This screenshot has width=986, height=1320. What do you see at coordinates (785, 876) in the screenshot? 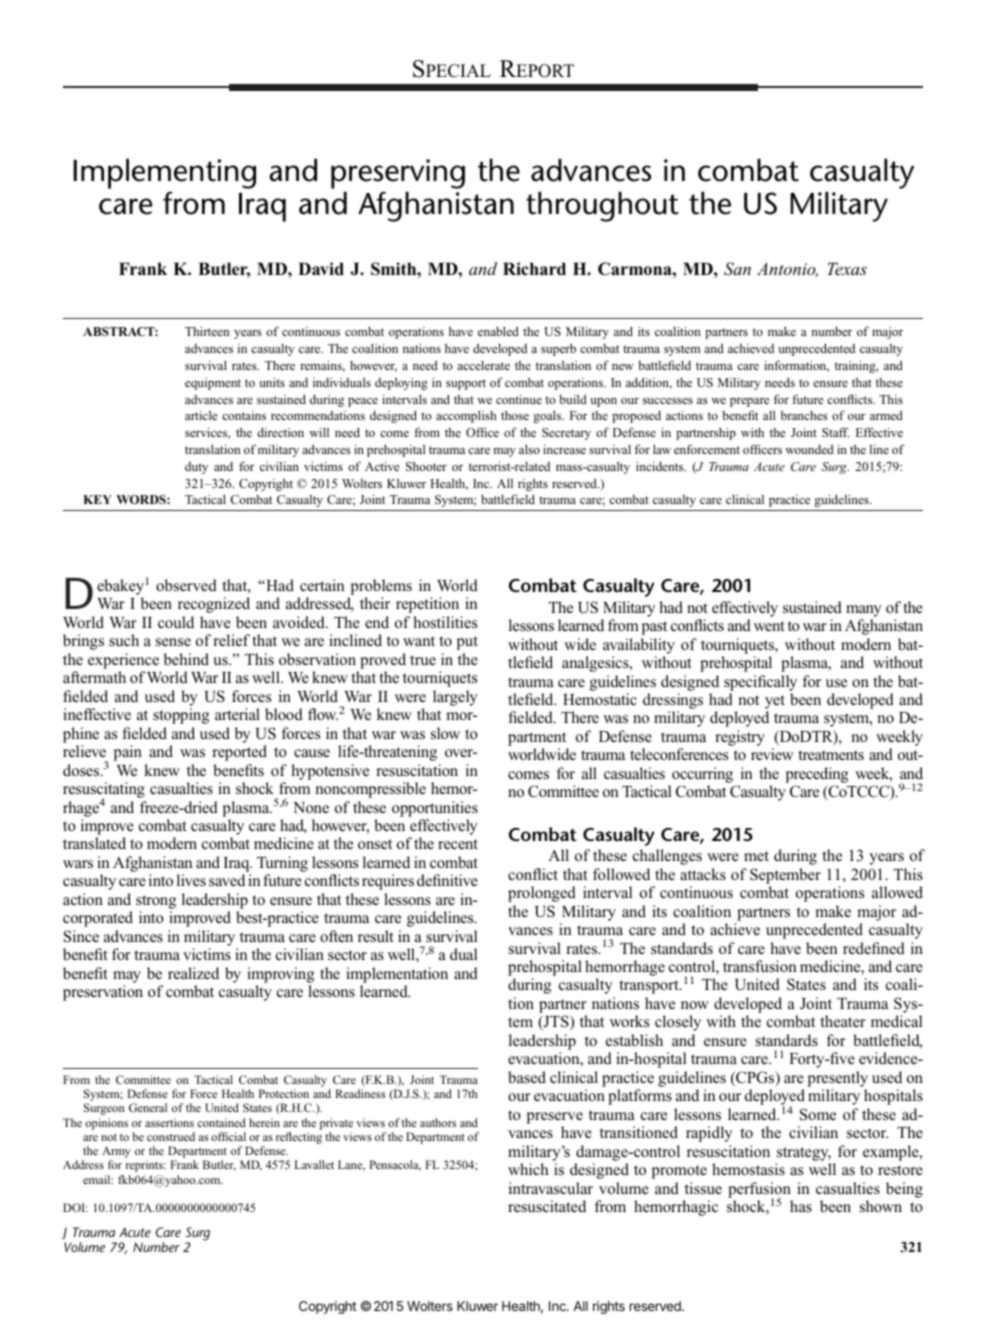
I see `September` at bounding box center [785, 876].
